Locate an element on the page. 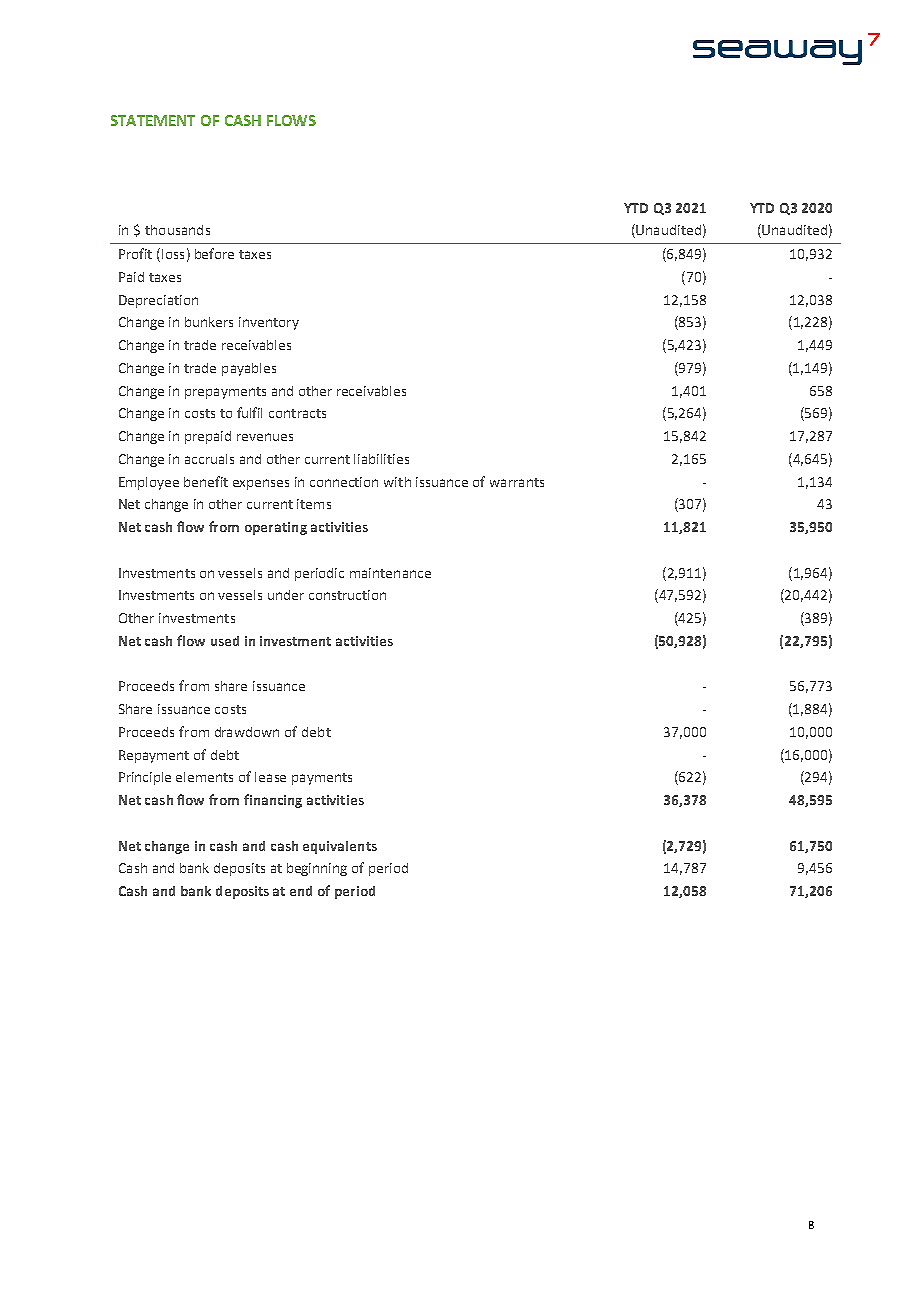 The image size is (924, 1308). elements is located at coordinates (204, 777).
